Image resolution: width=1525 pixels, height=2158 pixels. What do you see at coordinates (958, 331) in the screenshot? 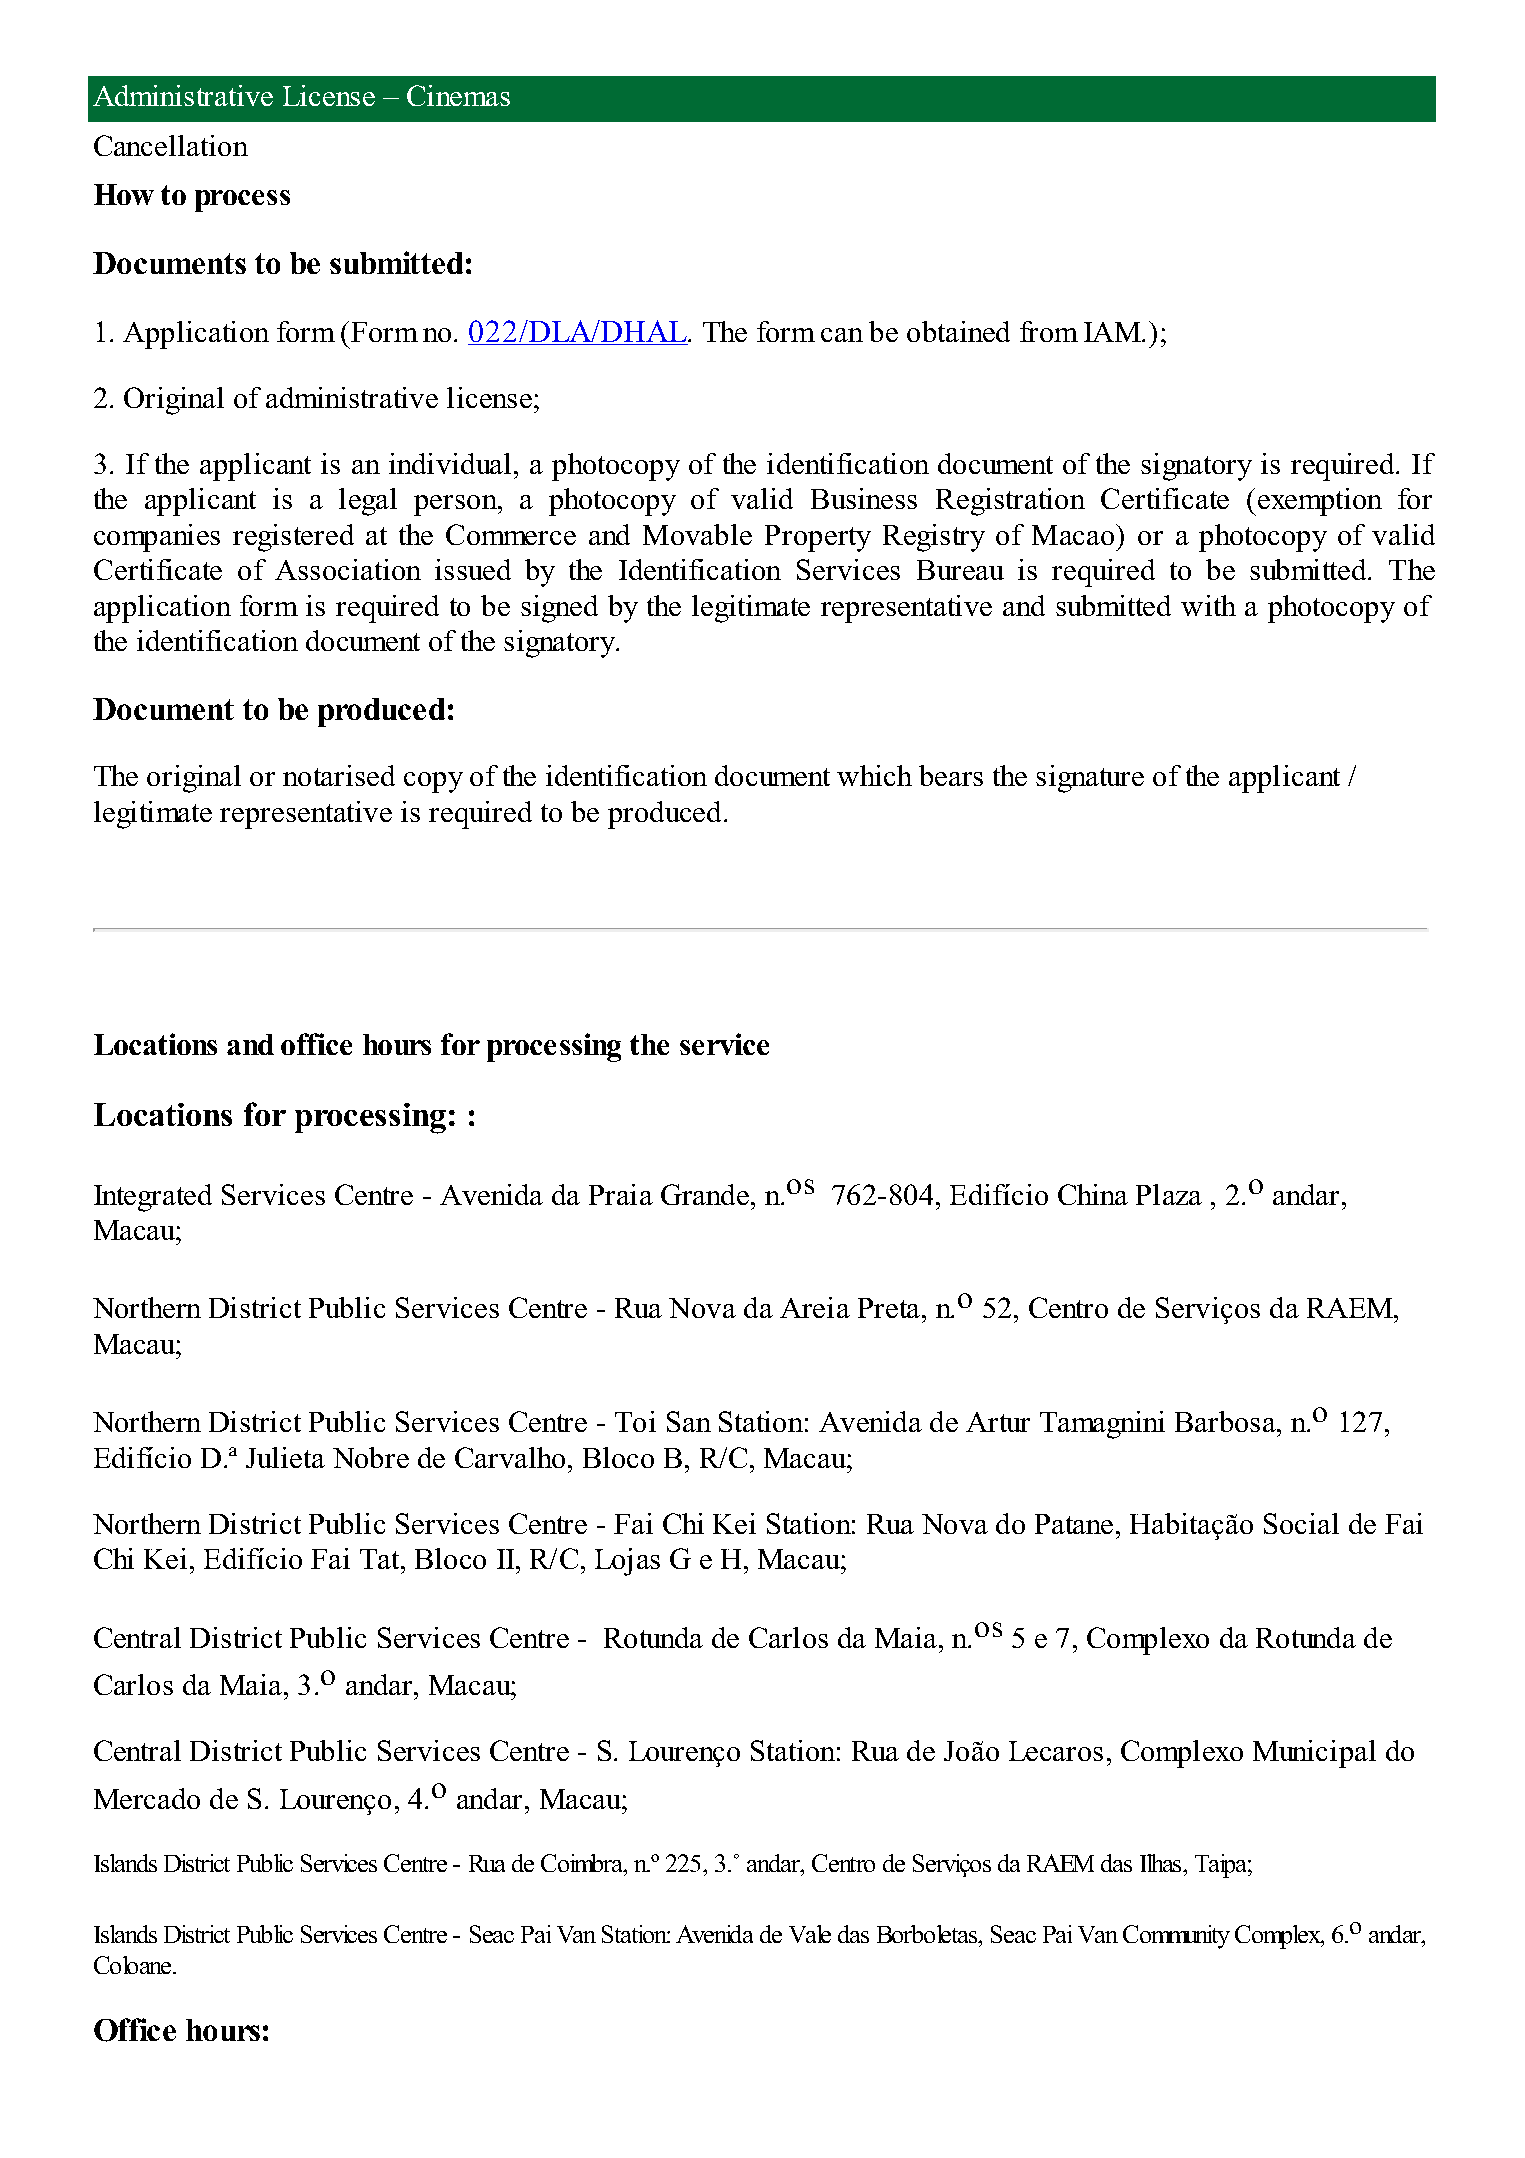
I see `obtained` at bounding box center [958, 331].
